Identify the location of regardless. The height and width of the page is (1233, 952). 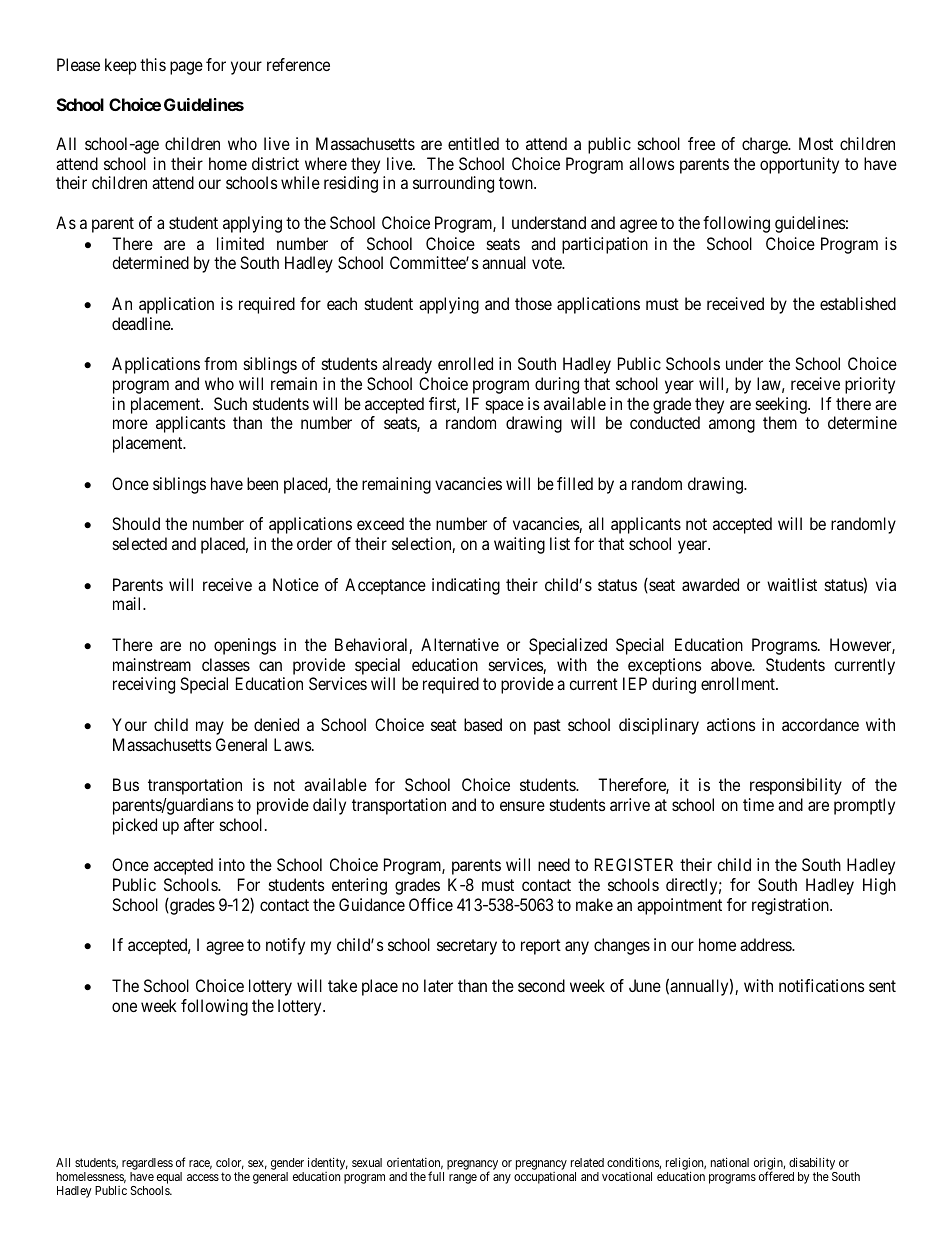
(147, 1164).
